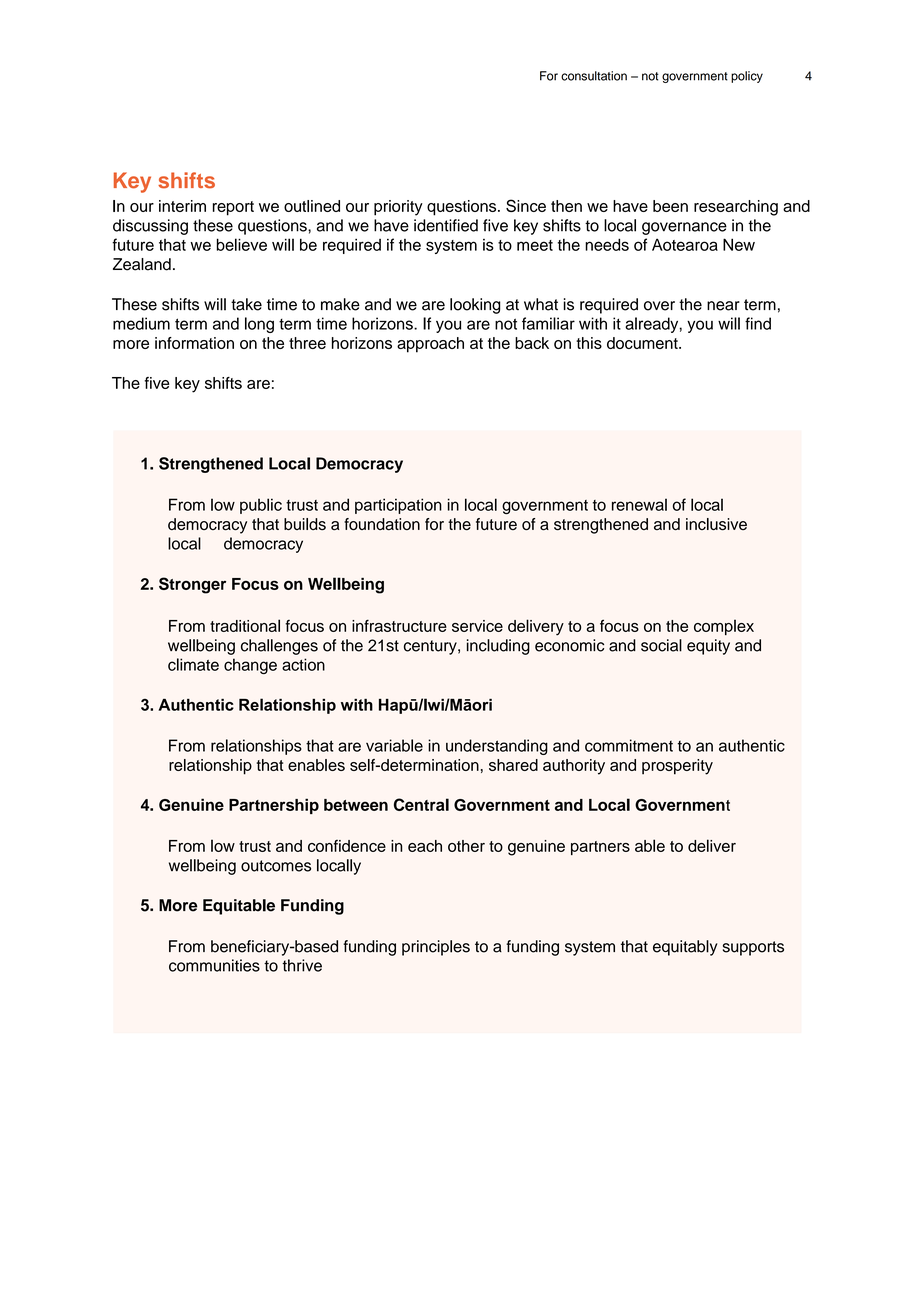  What do you see at coordinates (250, 666) in the page?
I see `change` at bounding box center [250, 666].
